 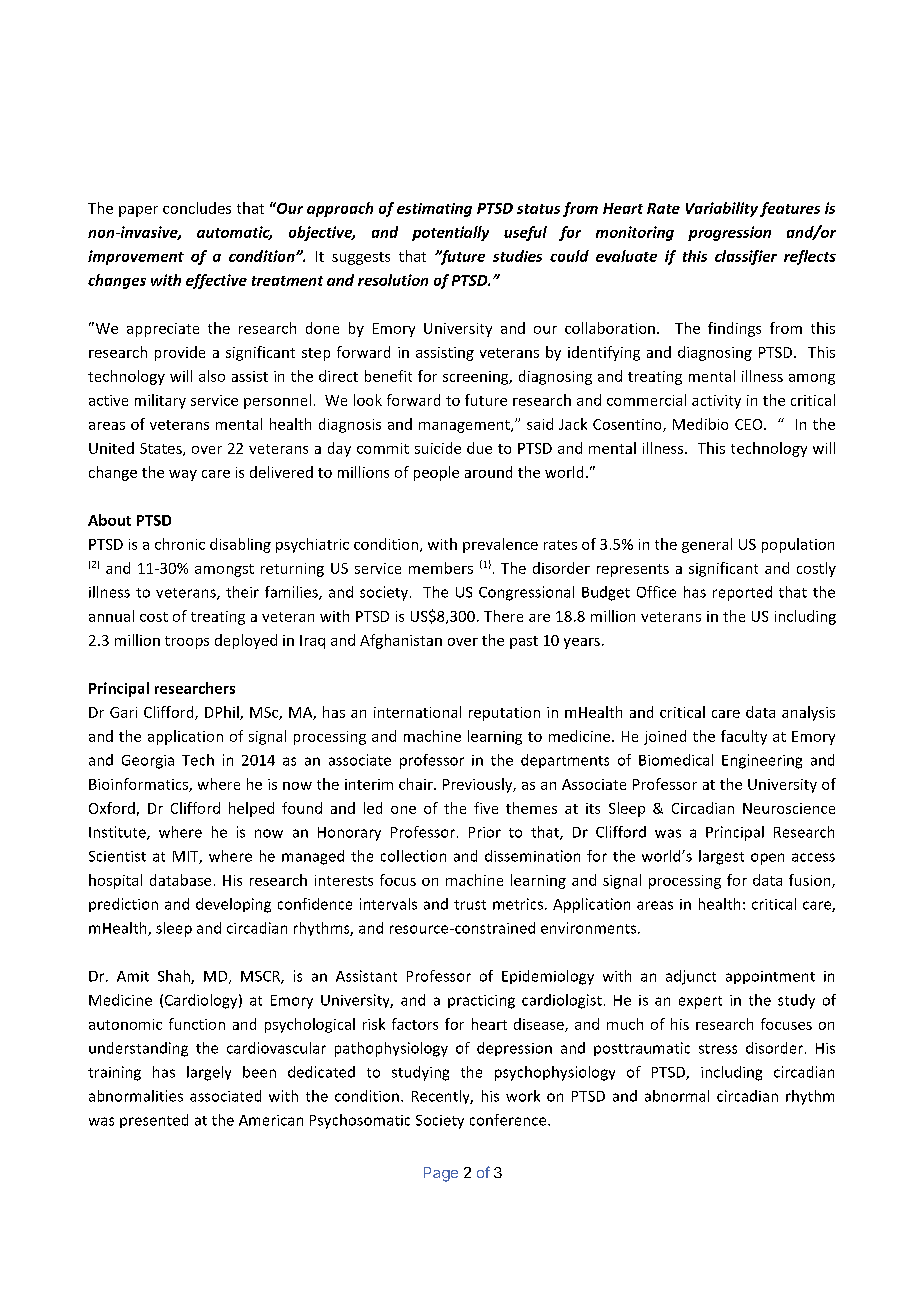 I want to click on concludes, so click(x=197, y=208).
